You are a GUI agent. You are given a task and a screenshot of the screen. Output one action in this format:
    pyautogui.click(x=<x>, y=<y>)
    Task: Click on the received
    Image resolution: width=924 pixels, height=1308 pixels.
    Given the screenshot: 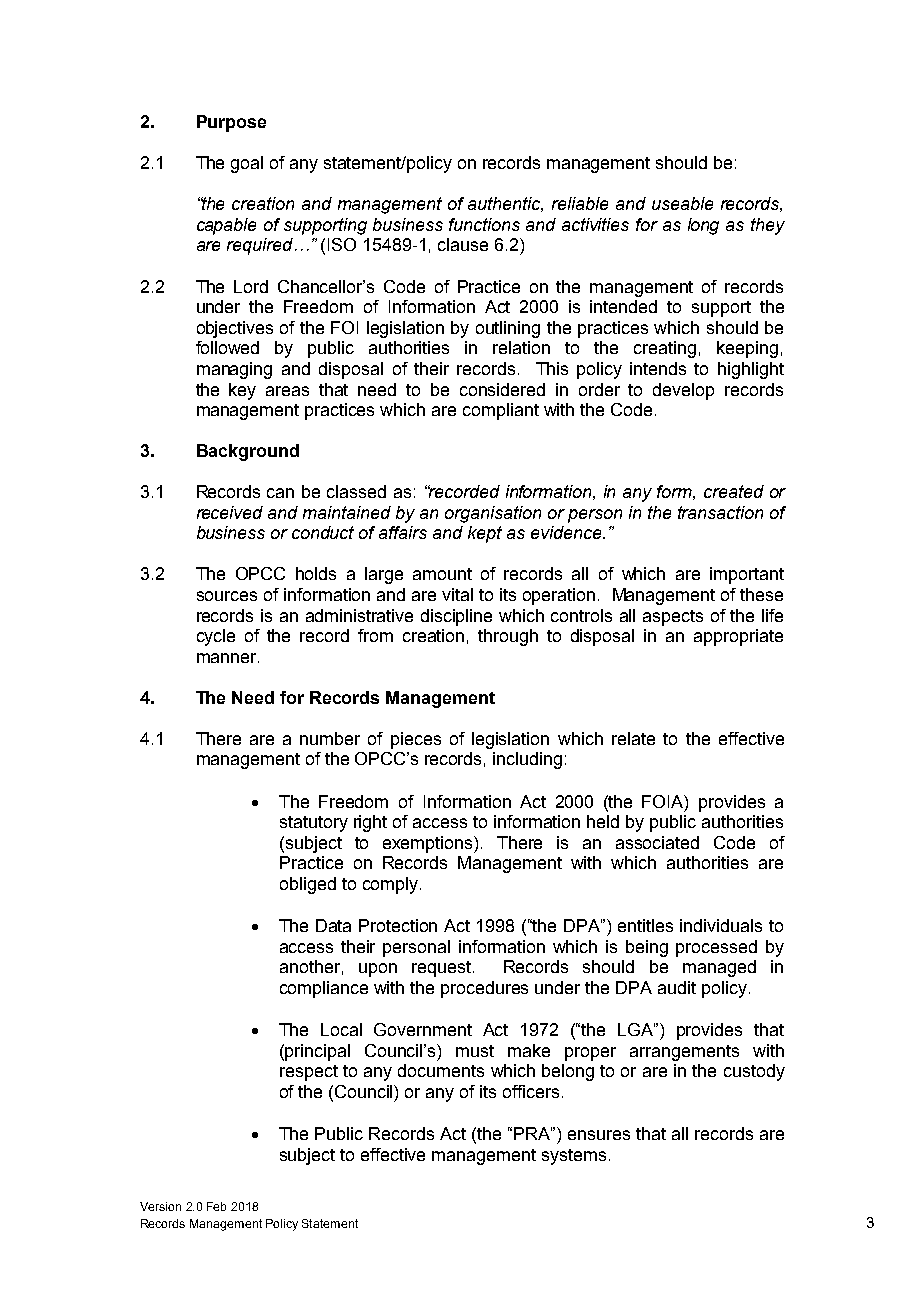 What is the action you would take?
    pyautogui.click(x=230, y=512)
